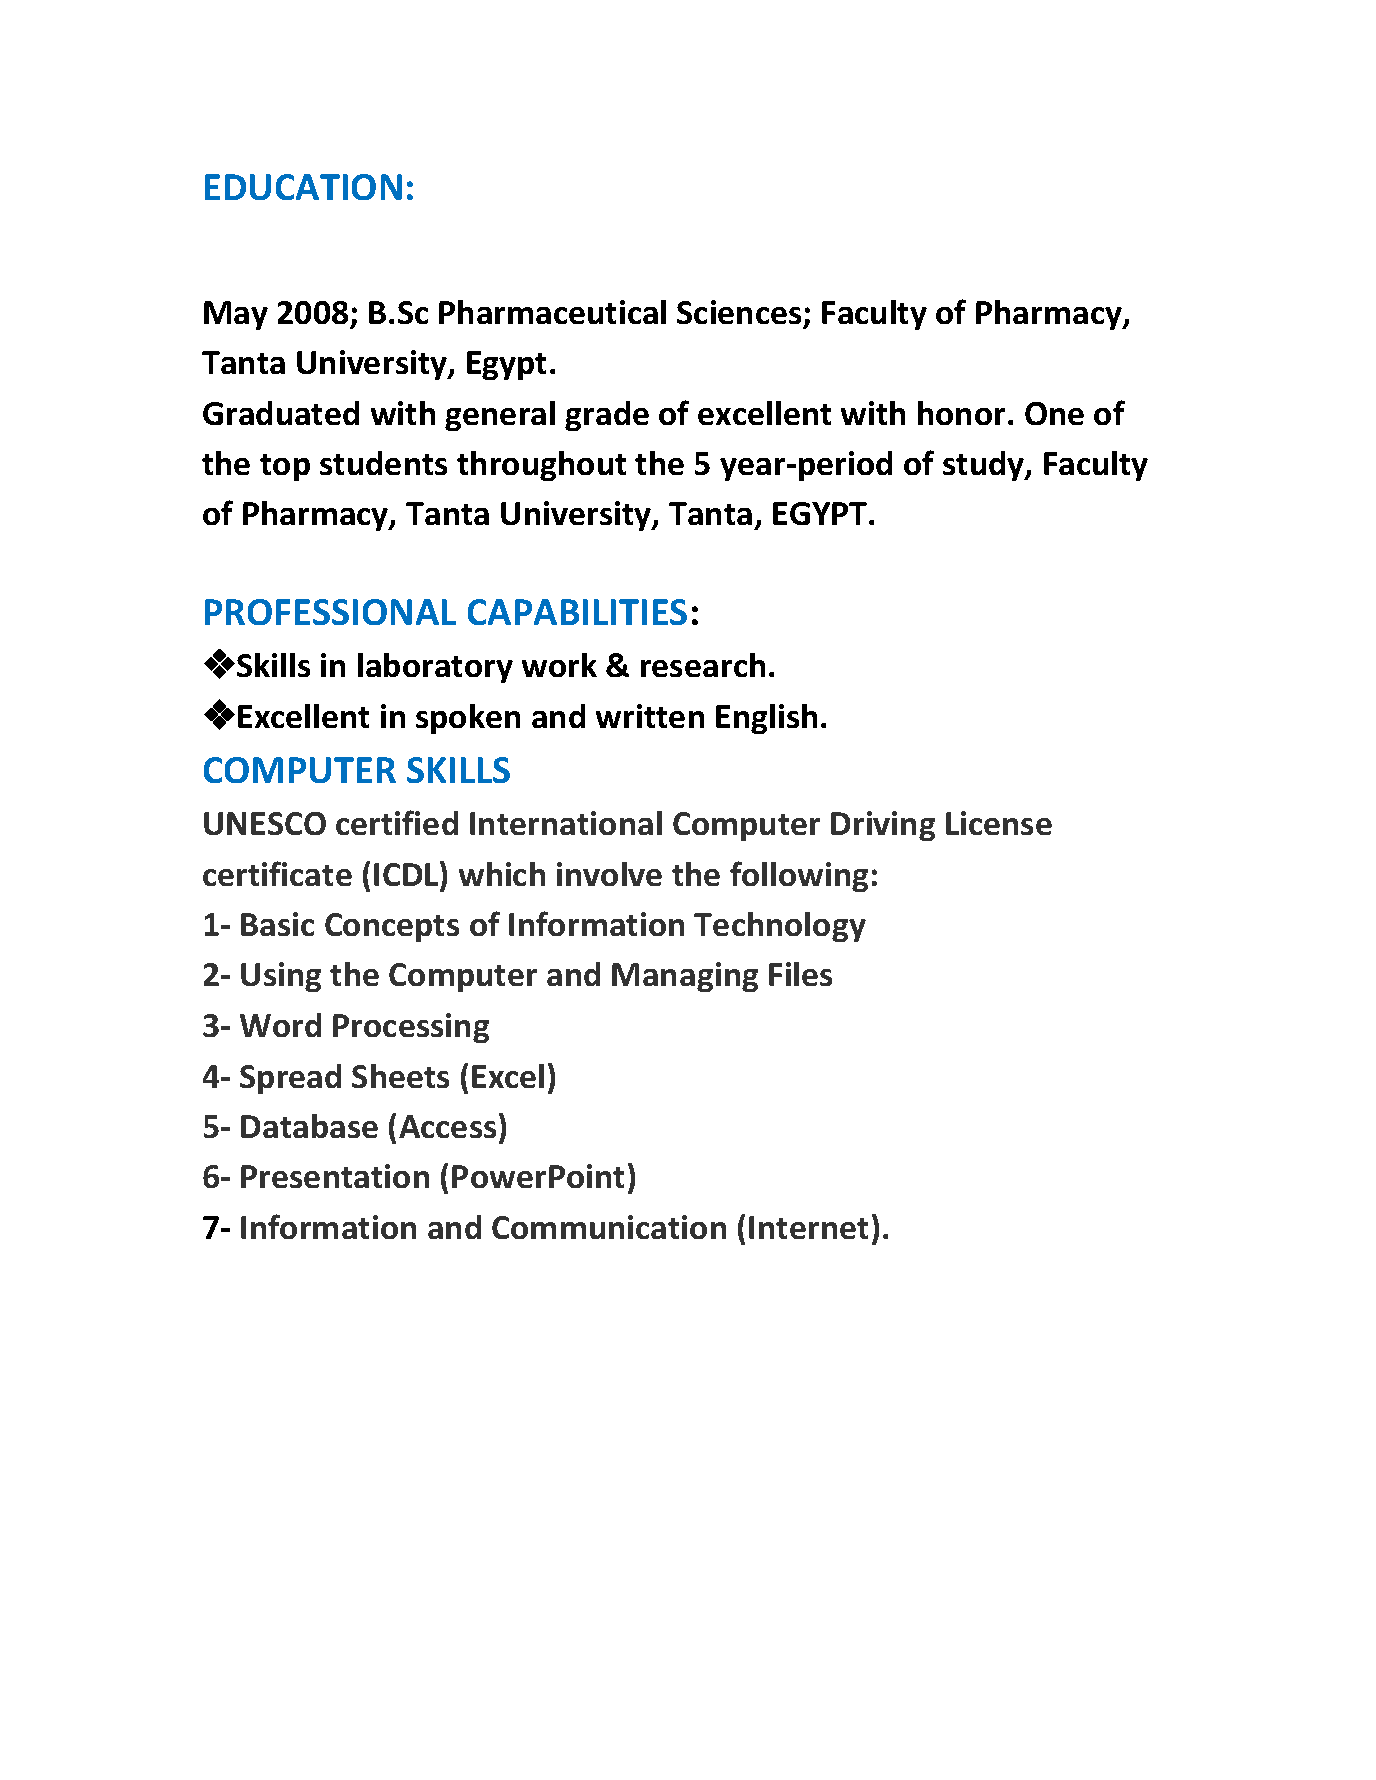  What do you see at coordinates (808, 1227) in the screenshot?
I see `Internet` at bounding box center [808, 1227].
